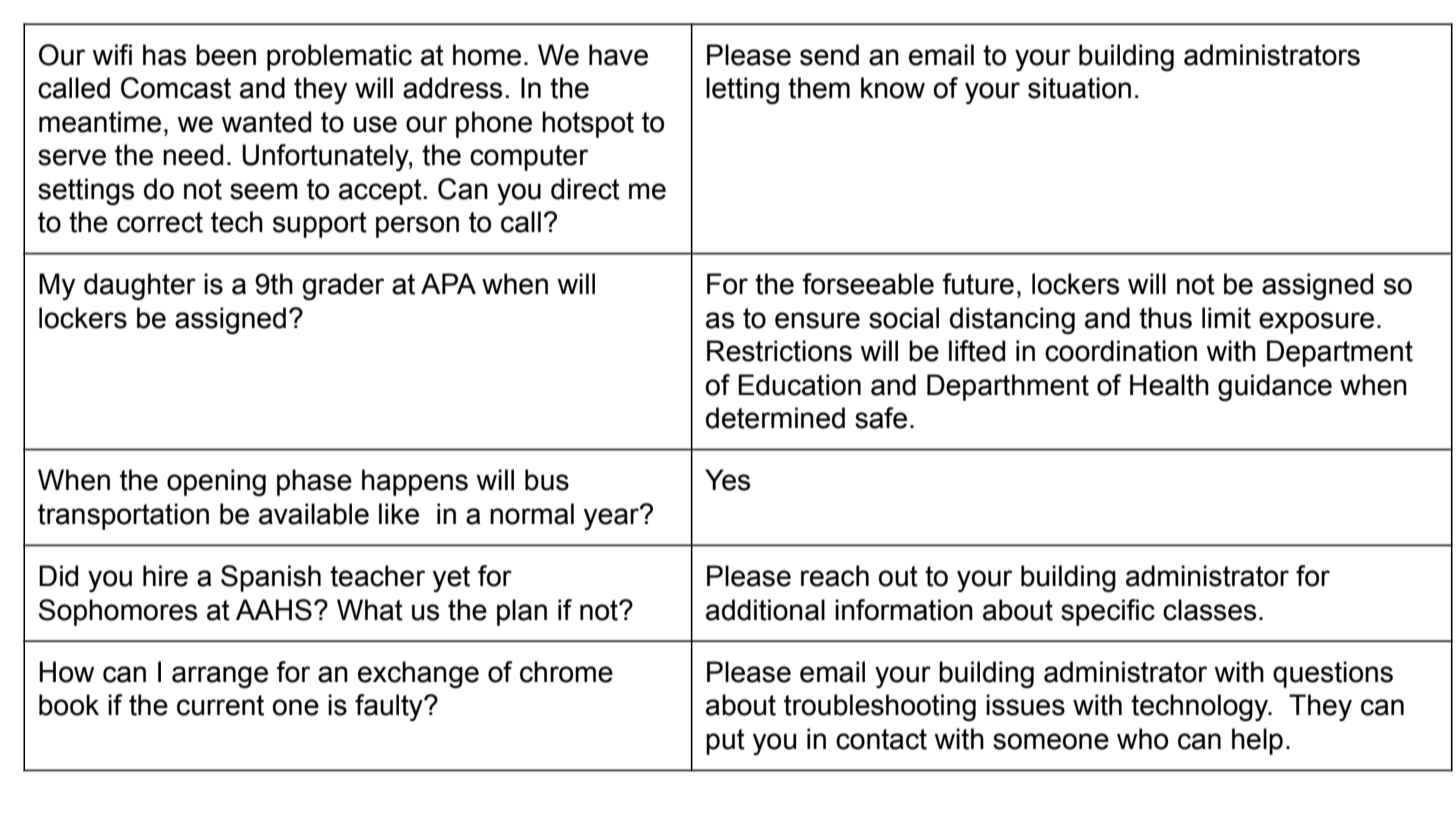 This screenshot has height=819, width=1456. I want to click on daughter, so click(140, 286).
